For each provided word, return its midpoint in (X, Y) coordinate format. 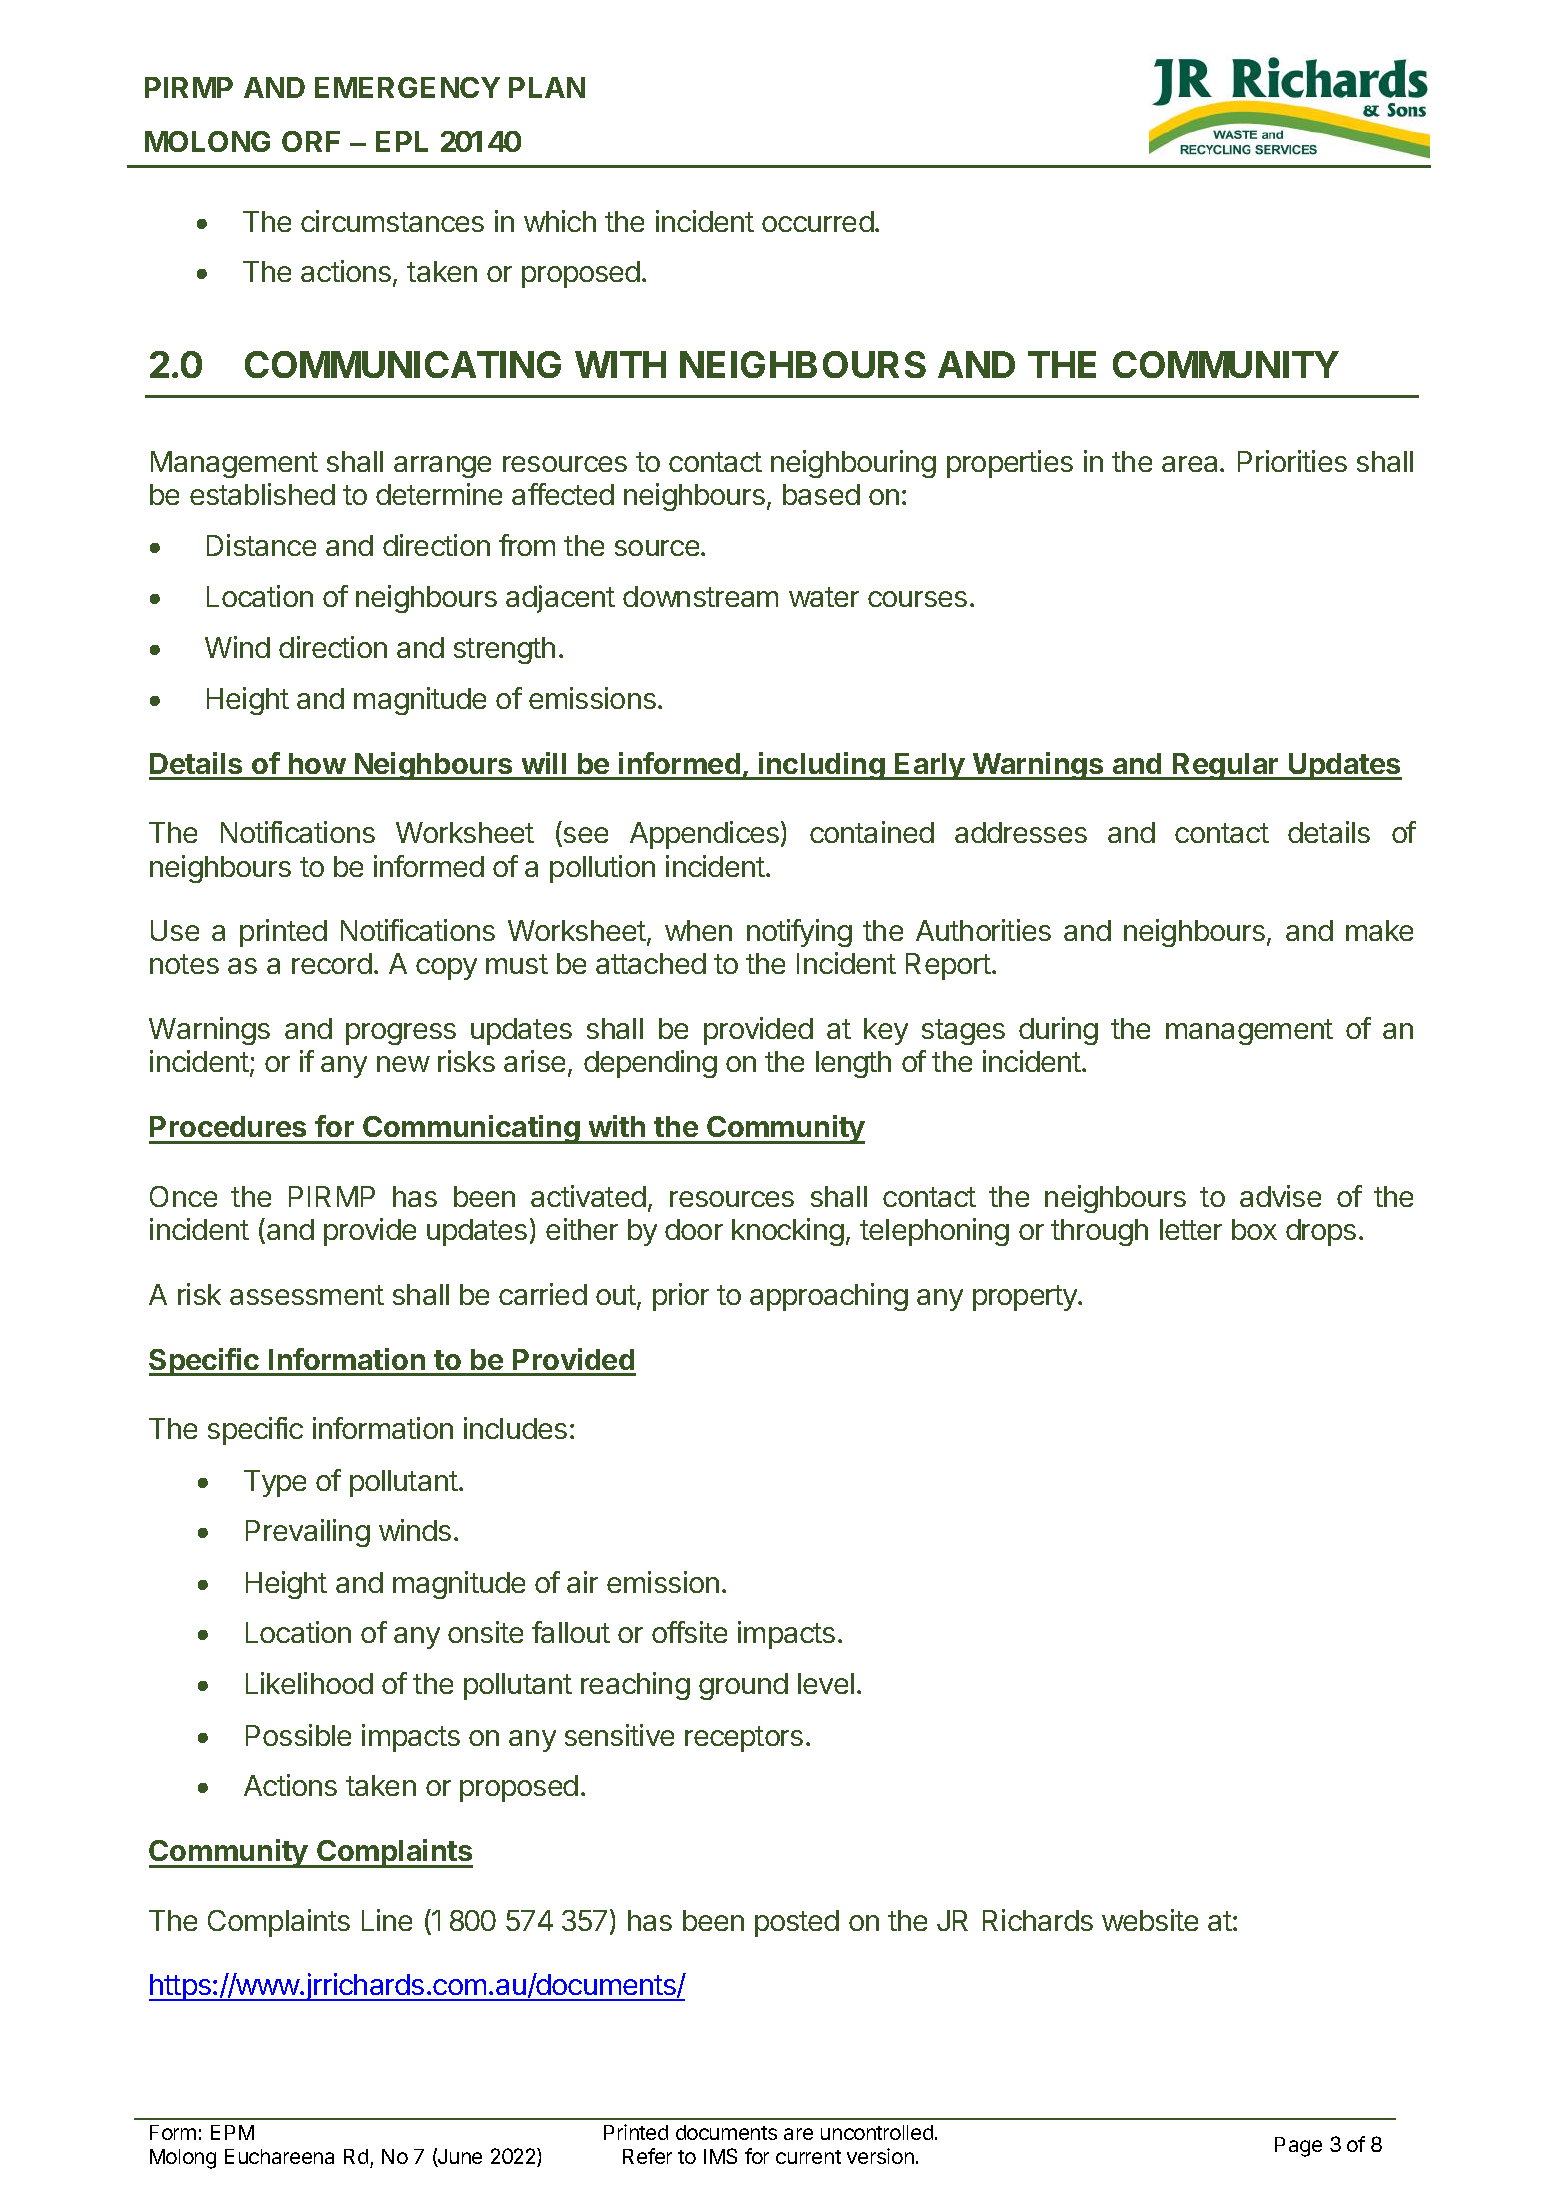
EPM (232, 2132)
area (1191, 464)
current (808, 2157)
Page (1298, 2147)
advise (1280, 1196)
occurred (818, 221)
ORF (311, 141)
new (403, 1064)
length (853, 1064)
